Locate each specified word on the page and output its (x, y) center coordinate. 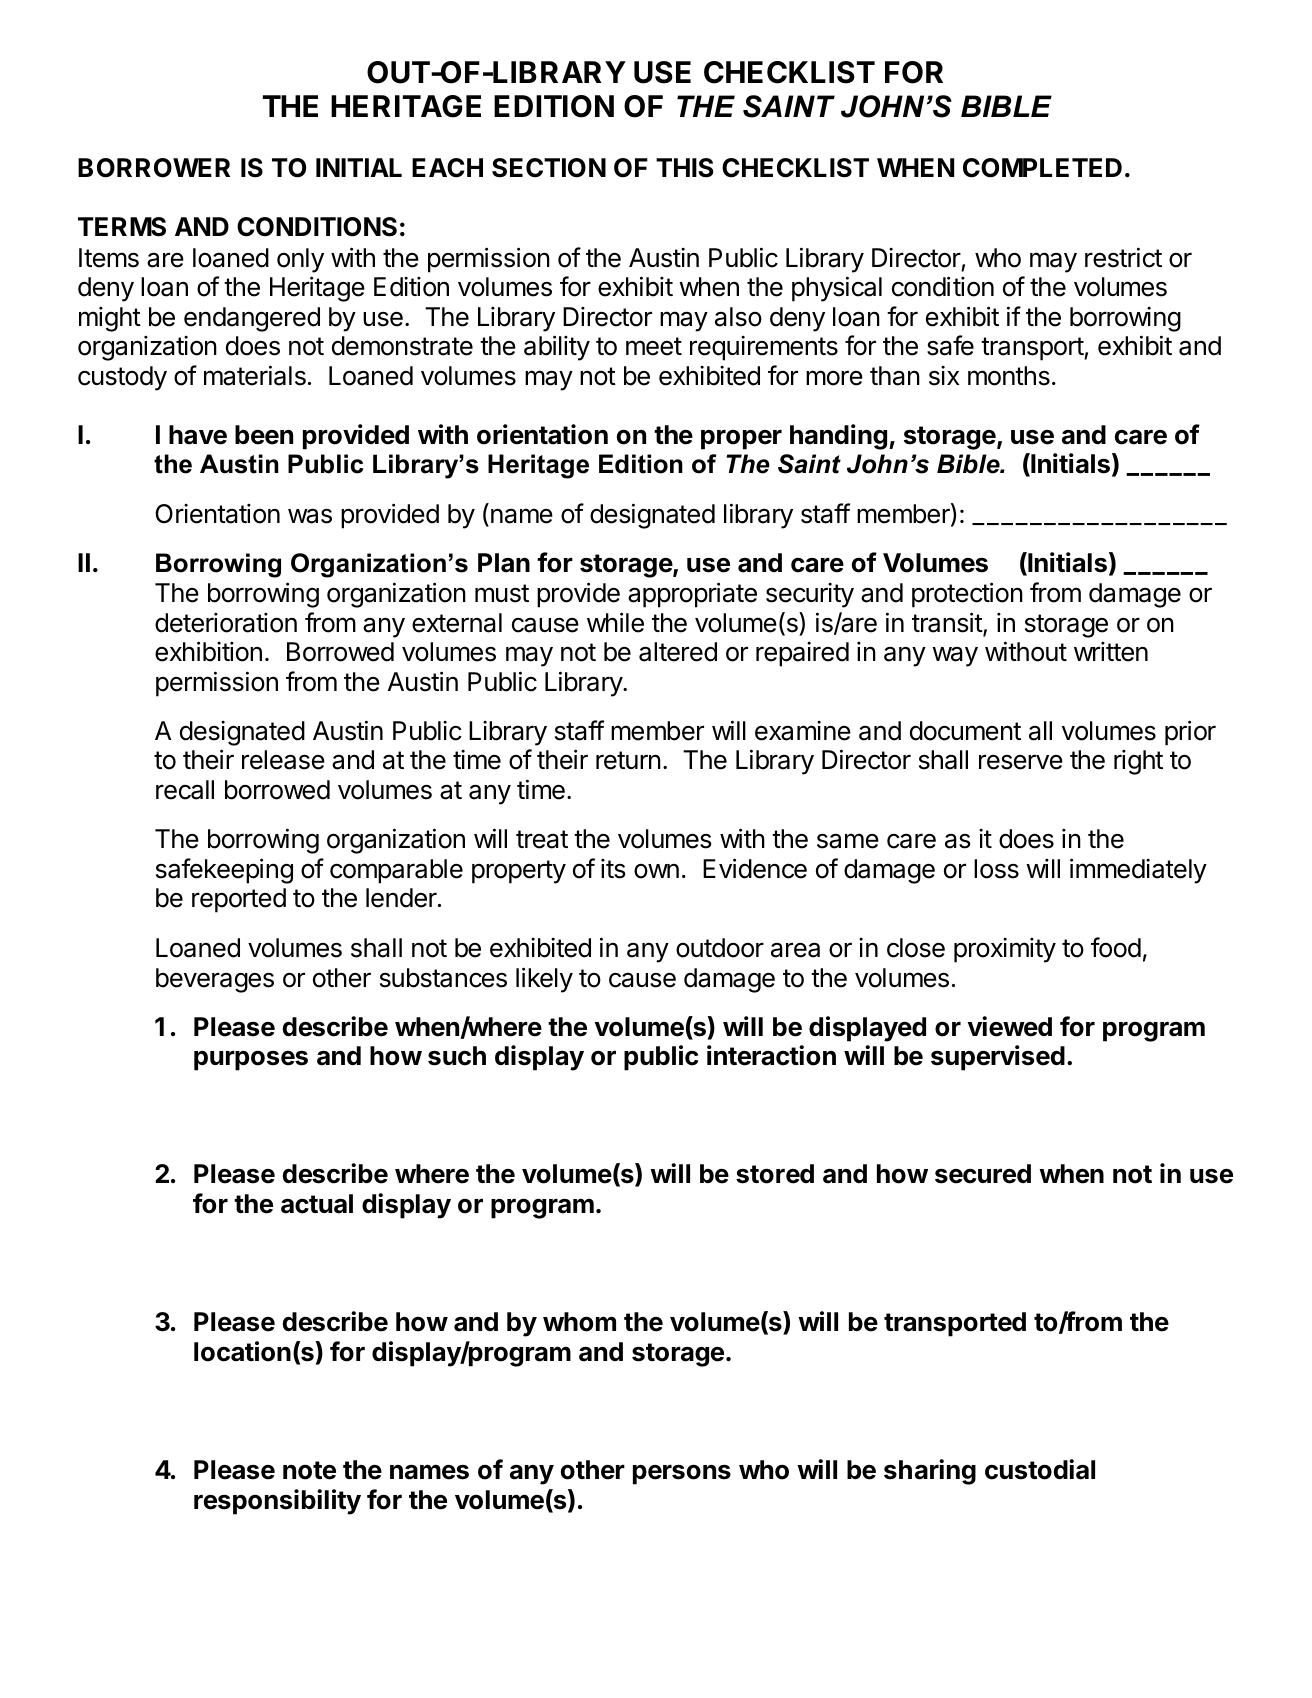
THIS (685, 168)
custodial (1040, 1469)
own (656, 871)
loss (996, 869)
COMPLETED (1042, 168)
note (309, 1470)
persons (682, 1474)
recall (185, 790)
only (300, 260)
